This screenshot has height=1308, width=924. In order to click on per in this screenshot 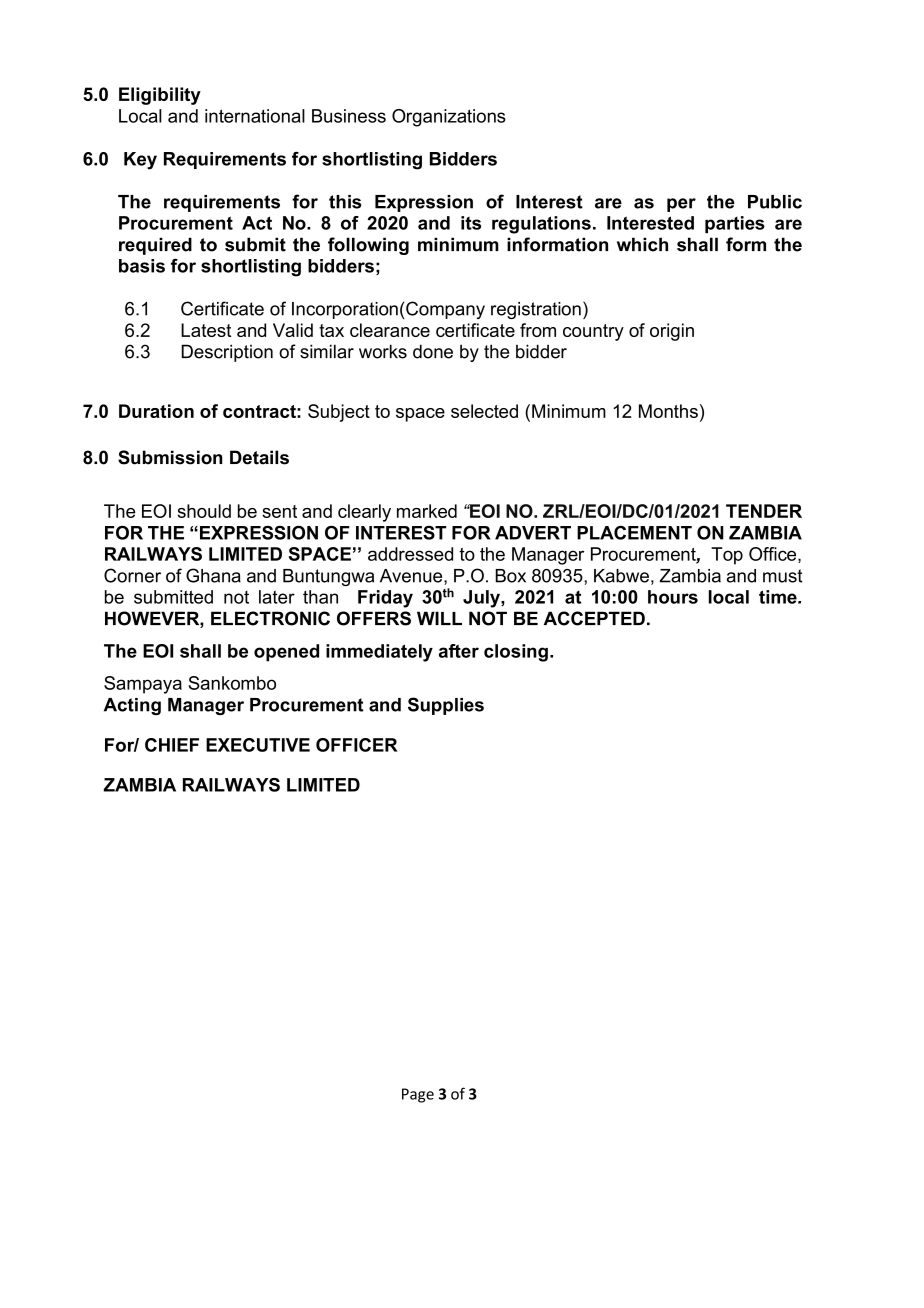, I will do `click(681, 205)`.
